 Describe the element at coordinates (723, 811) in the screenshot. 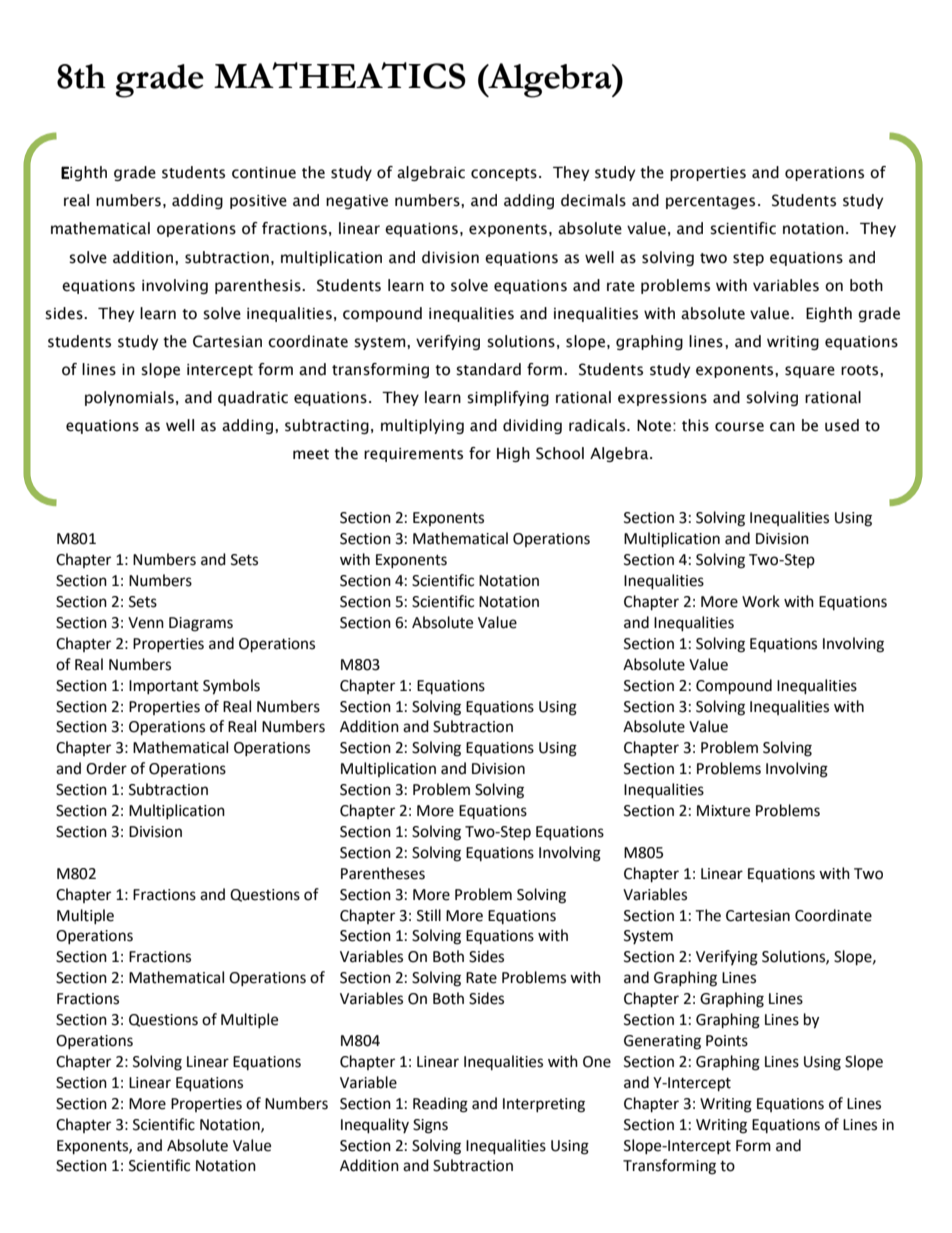

I see `Mixture` at that location.
